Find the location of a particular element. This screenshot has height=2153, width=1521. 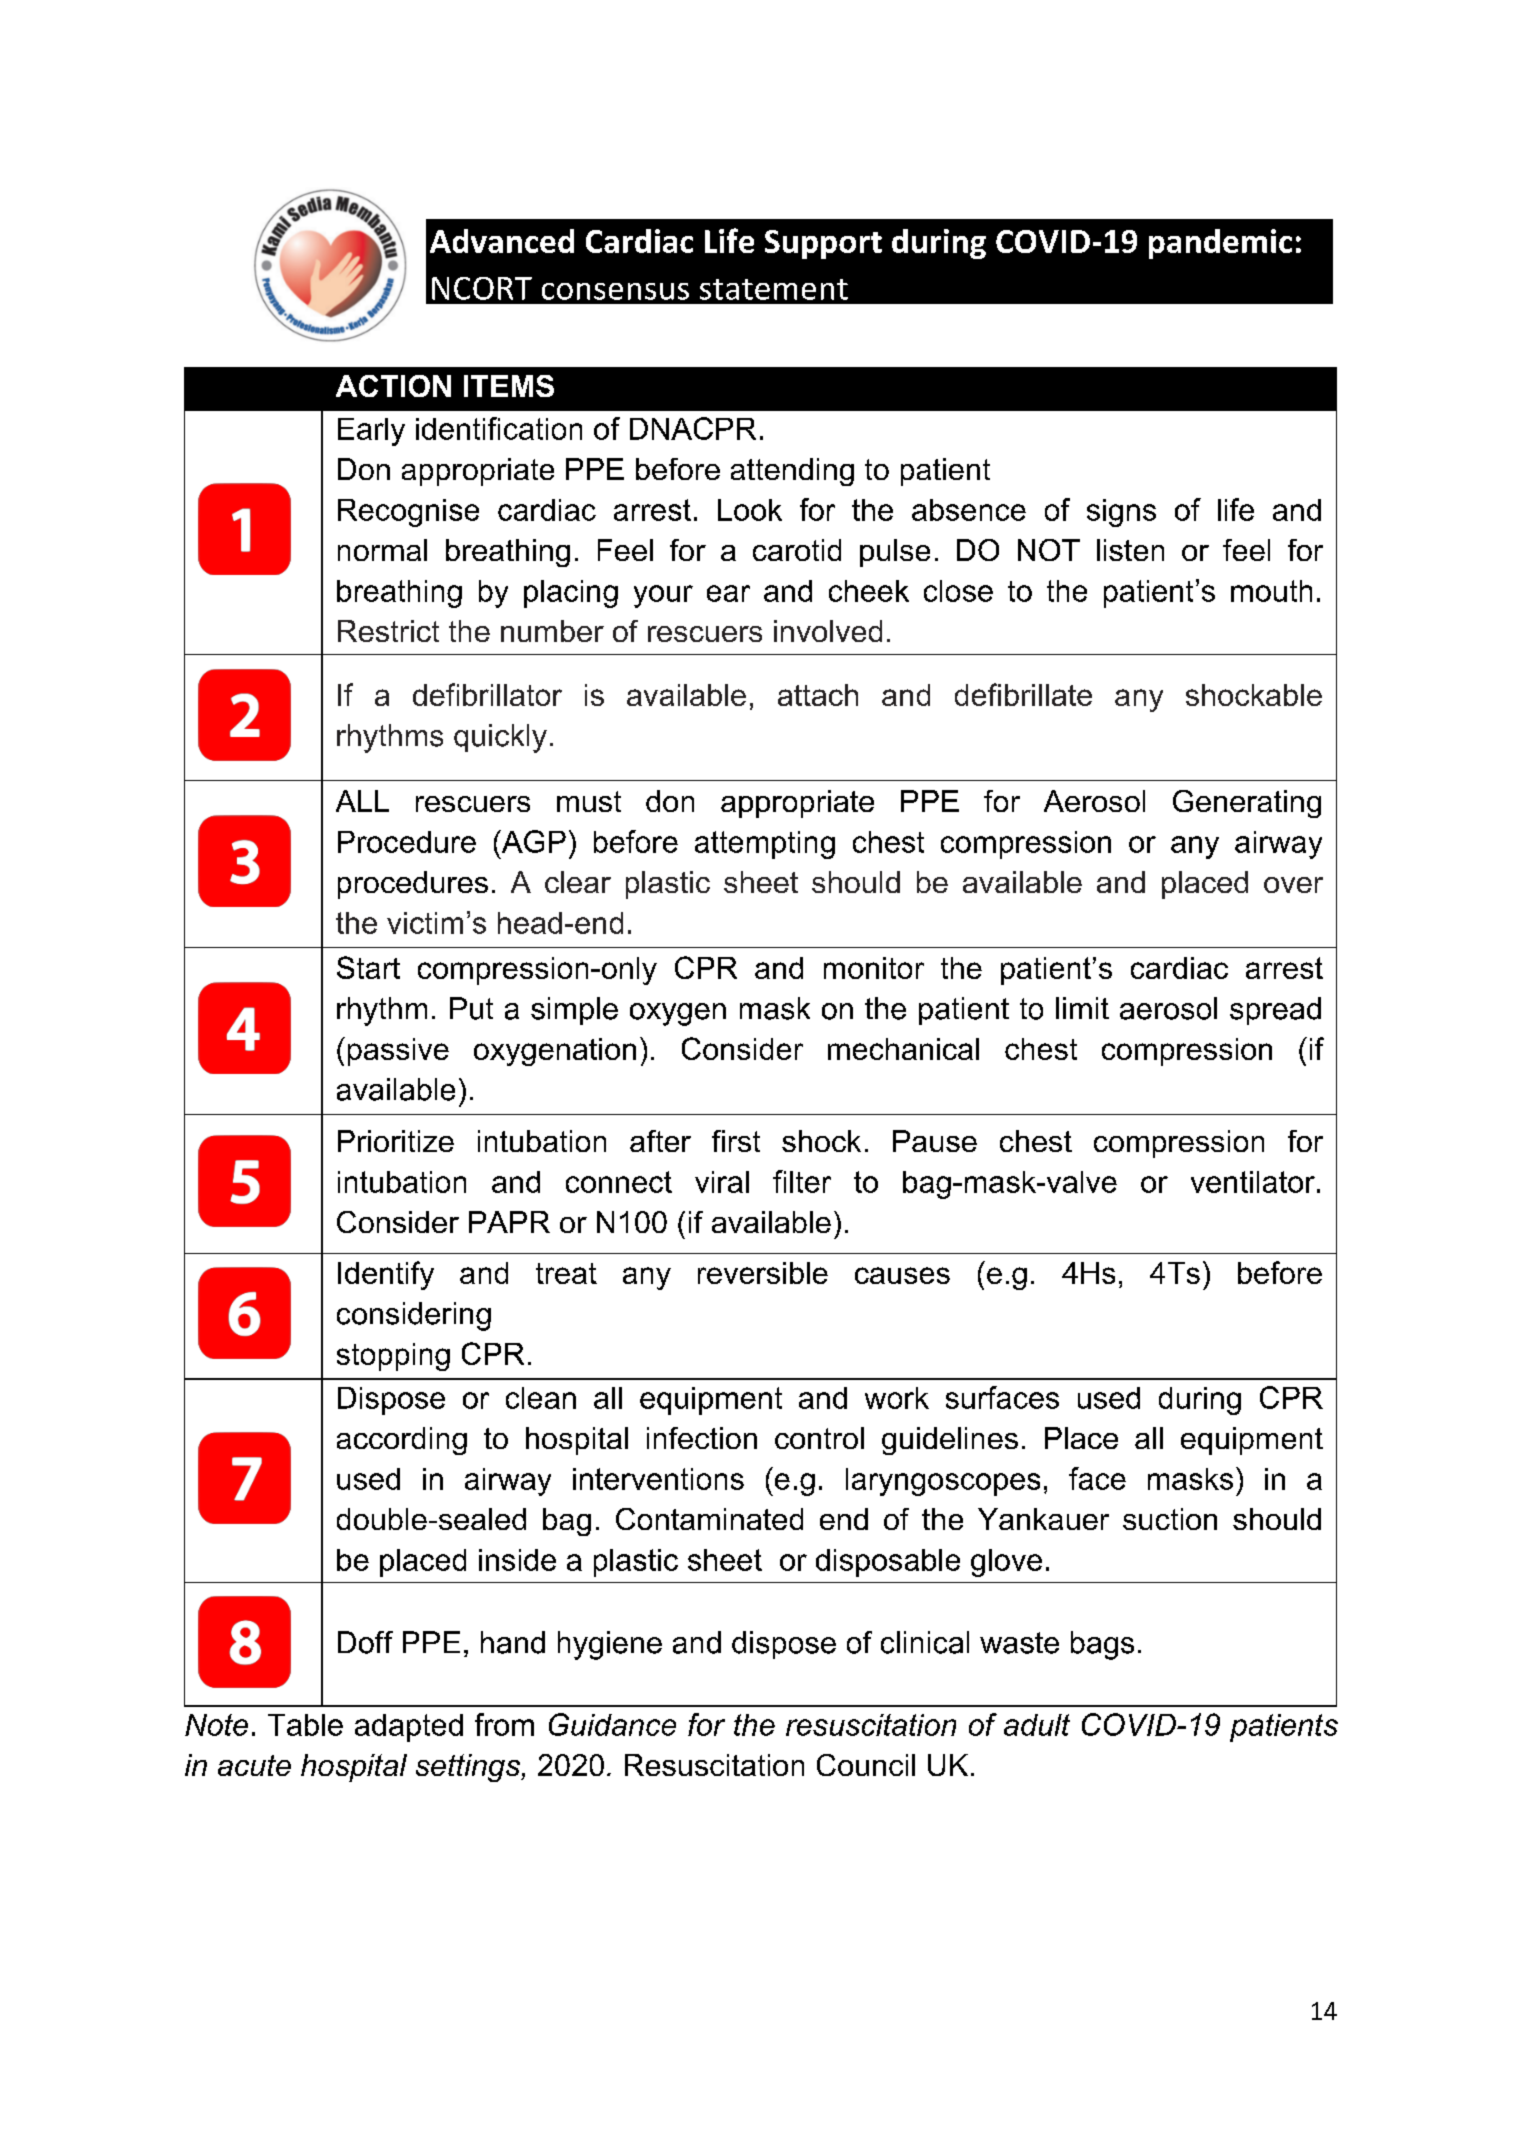

Council is located at coordinates (866, 1765).
